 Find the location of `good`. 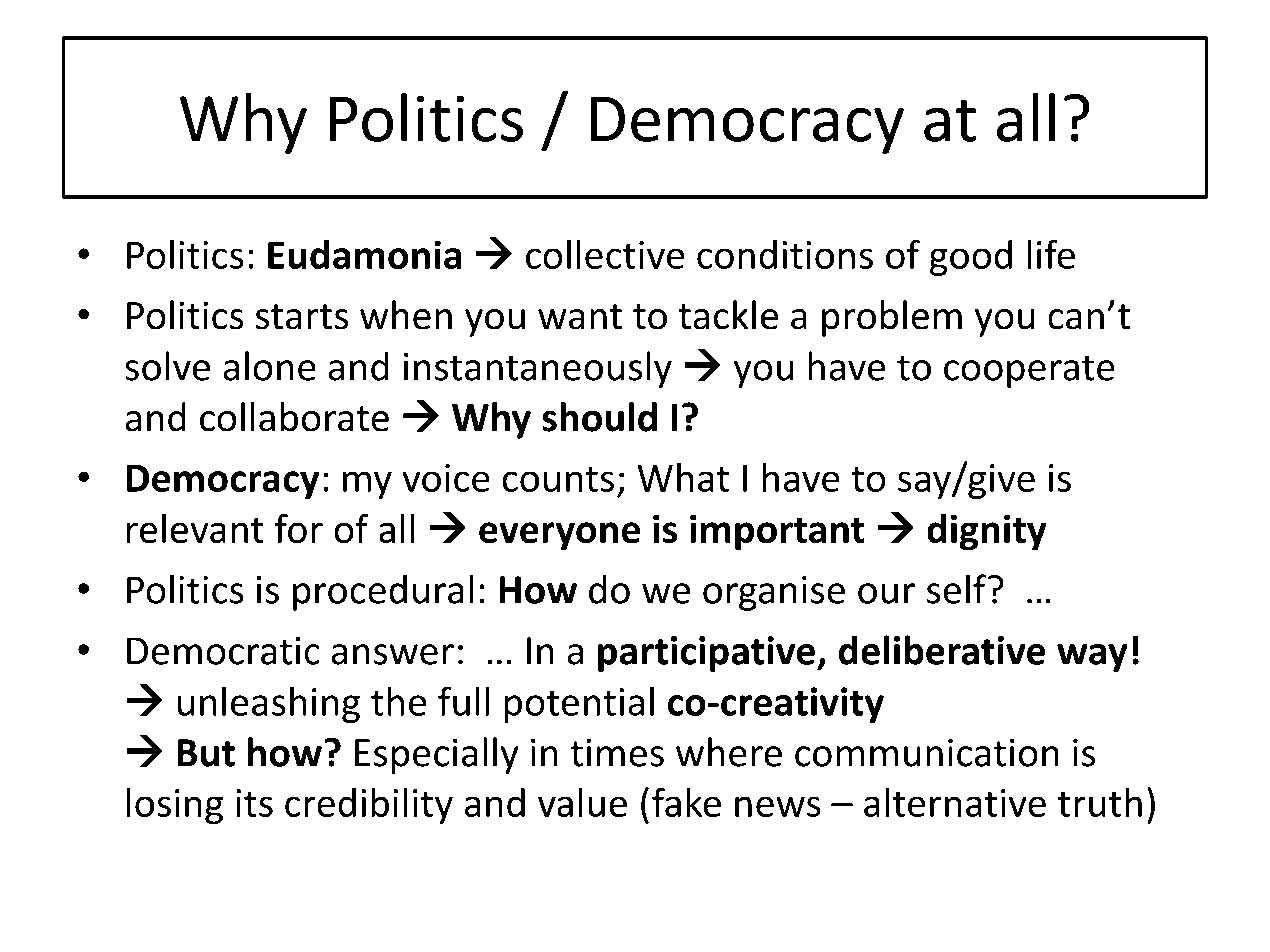

good is located at coordinates (971, 258).
